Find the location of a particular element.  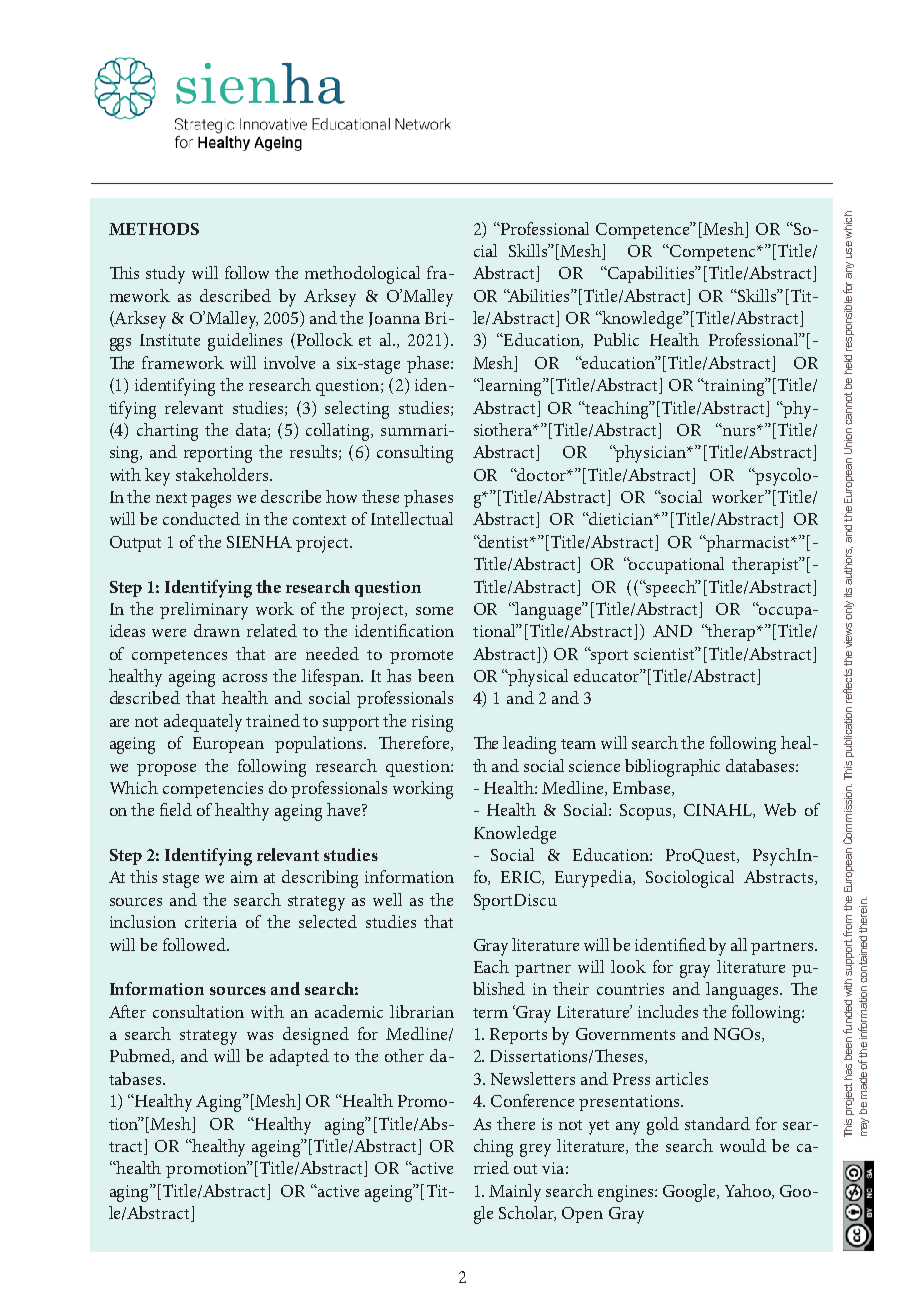

preliminary is located at coordinates (204, 611).
